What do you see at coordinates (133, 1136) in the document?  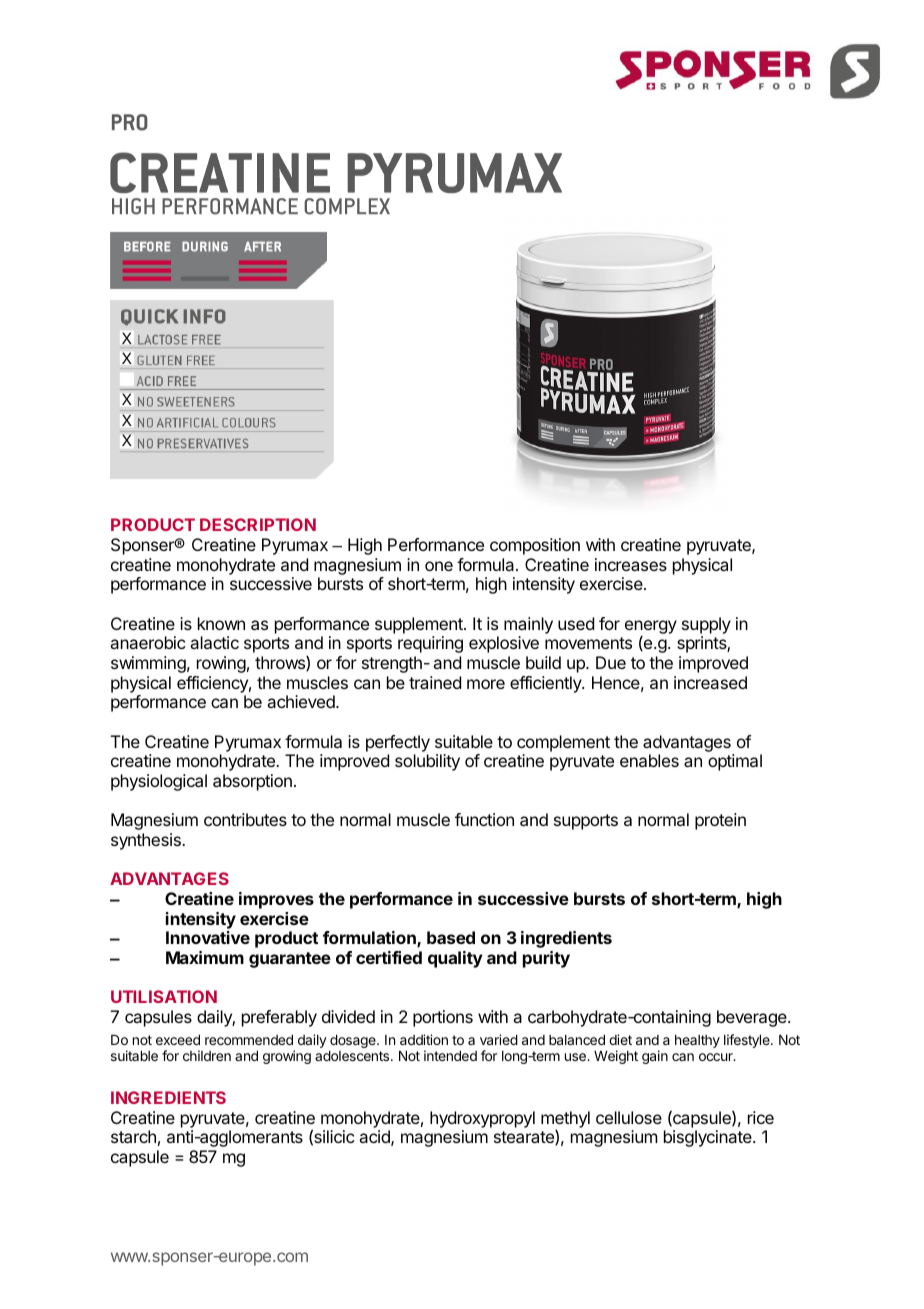 I see `starch` at bounding box center [133, 1136].
